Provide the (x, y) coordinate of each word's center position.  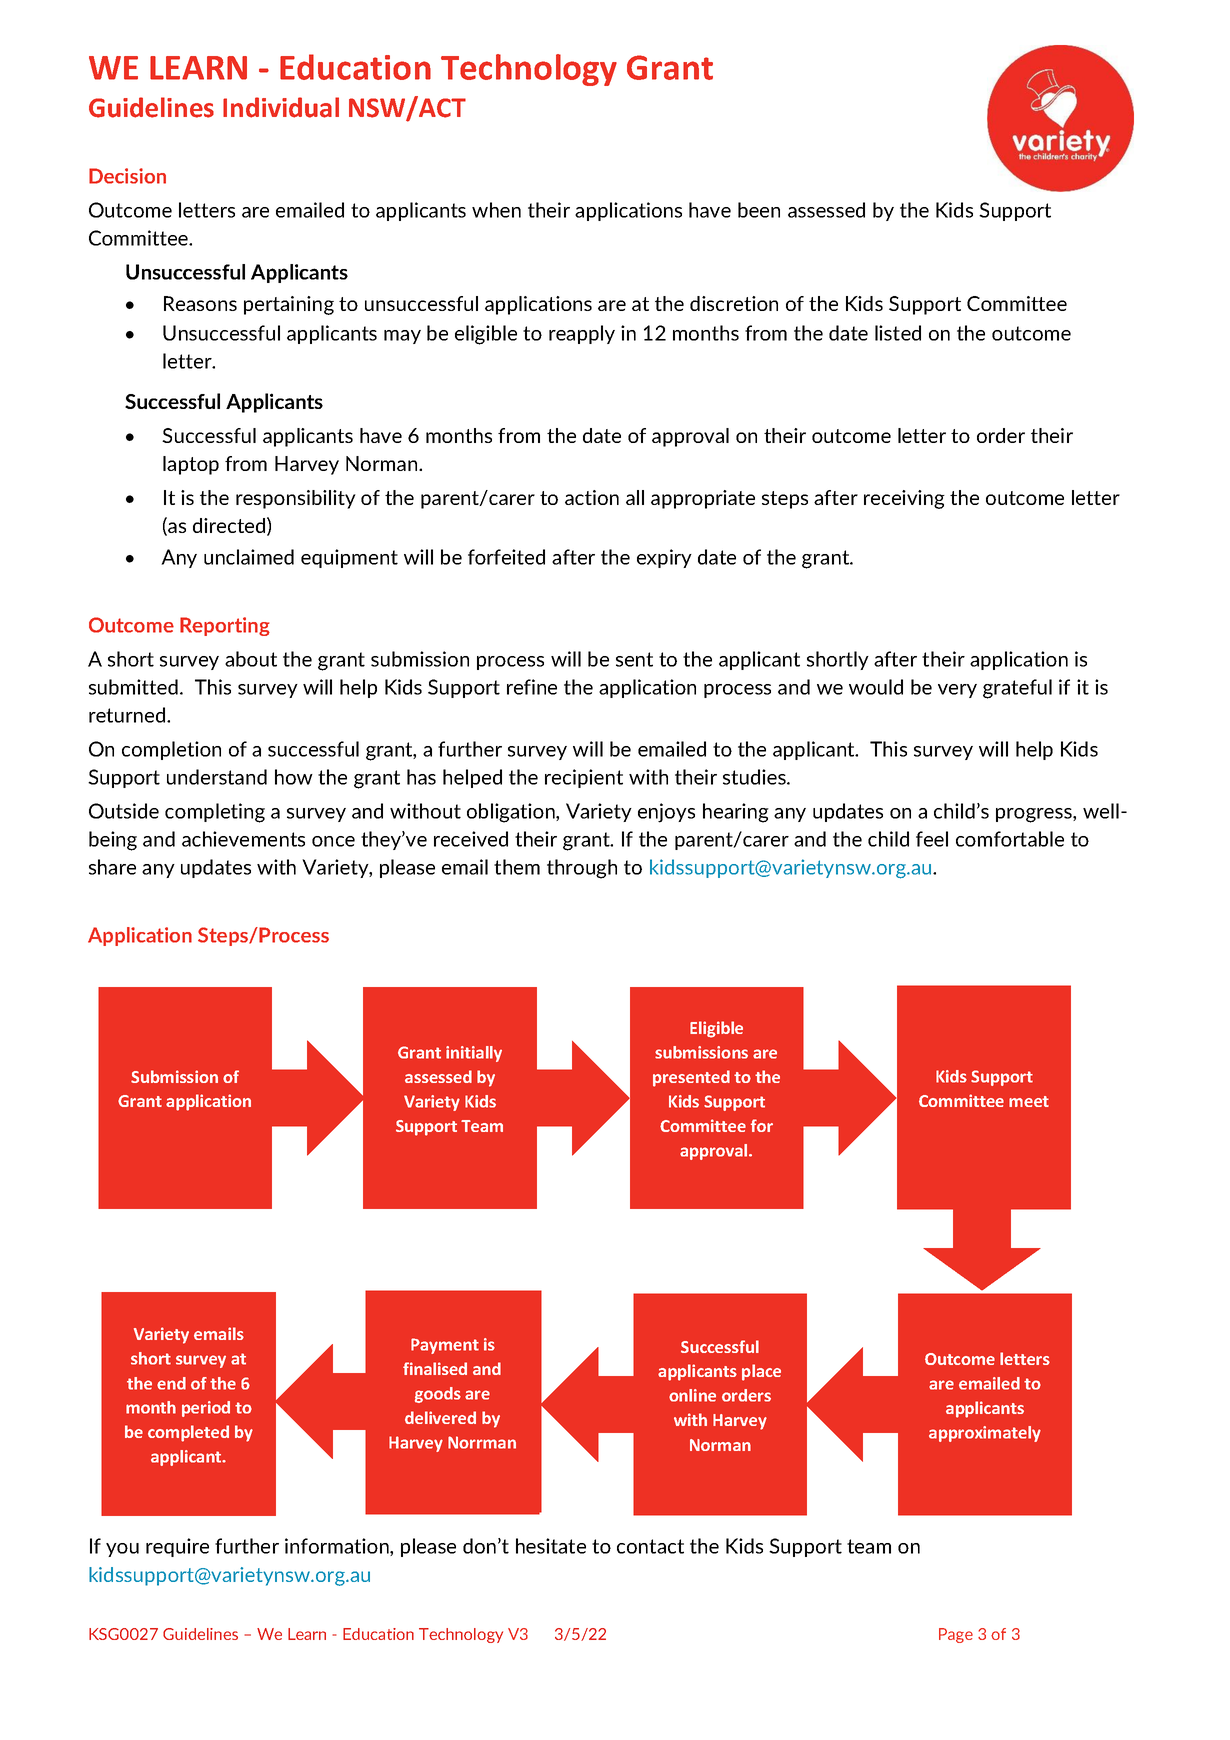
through (582, 869)
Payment (445, 1346)
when (496, 210)
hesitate (551, 1546)
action (592, 497)
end (171, 1383)
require (177, 1547)
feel (932, 839)
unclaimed (249, 557)
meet (1029, 1101)
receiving (904, 499)
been (759, 210)
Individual (281, 107)
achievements (243, 839)
